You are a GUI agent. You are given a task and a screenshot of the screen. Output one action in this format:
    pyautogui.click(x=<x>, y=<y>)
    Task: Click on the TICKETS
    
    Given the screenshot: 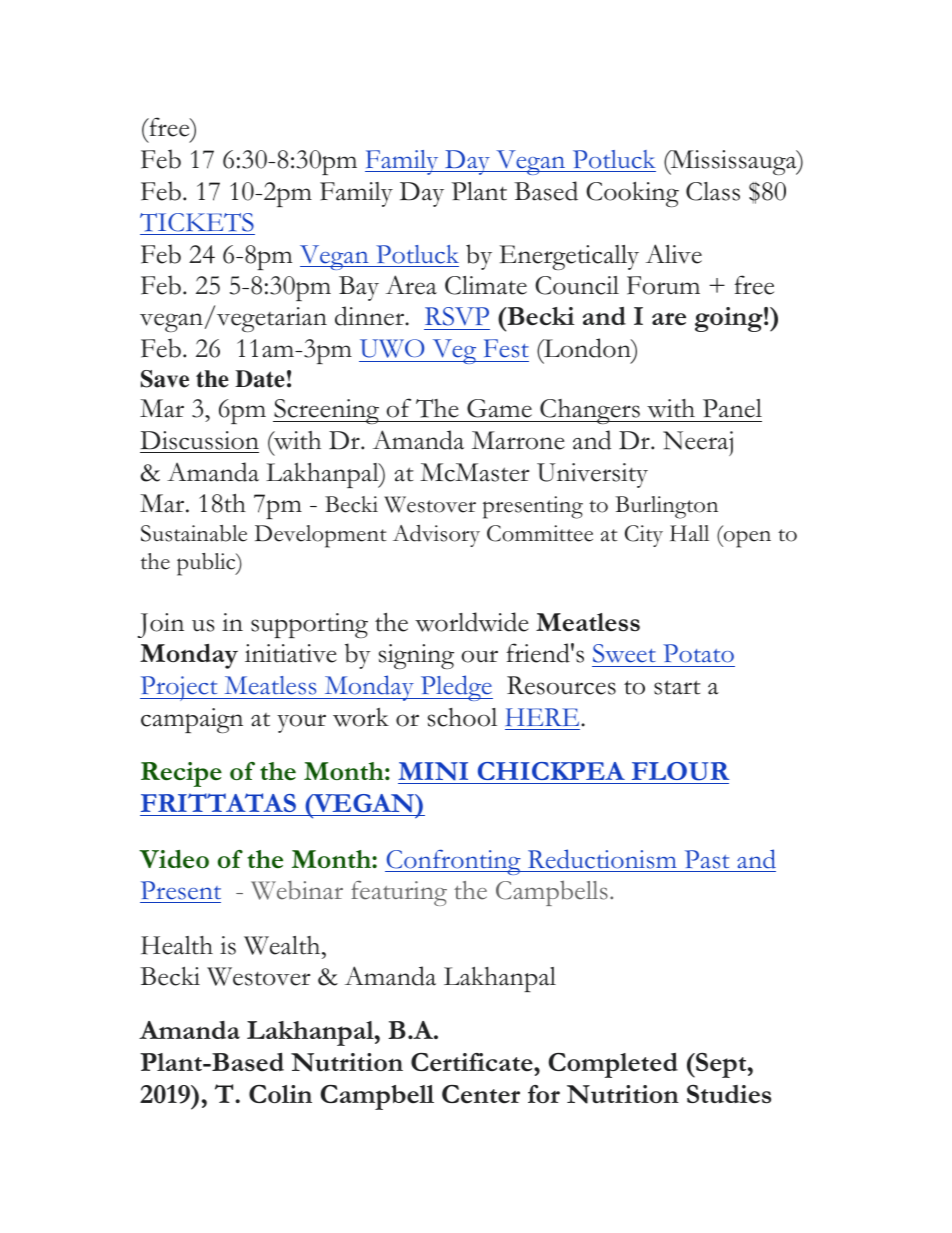 What is the action you would take?
    pyautogui.click(x=197, y=222)
